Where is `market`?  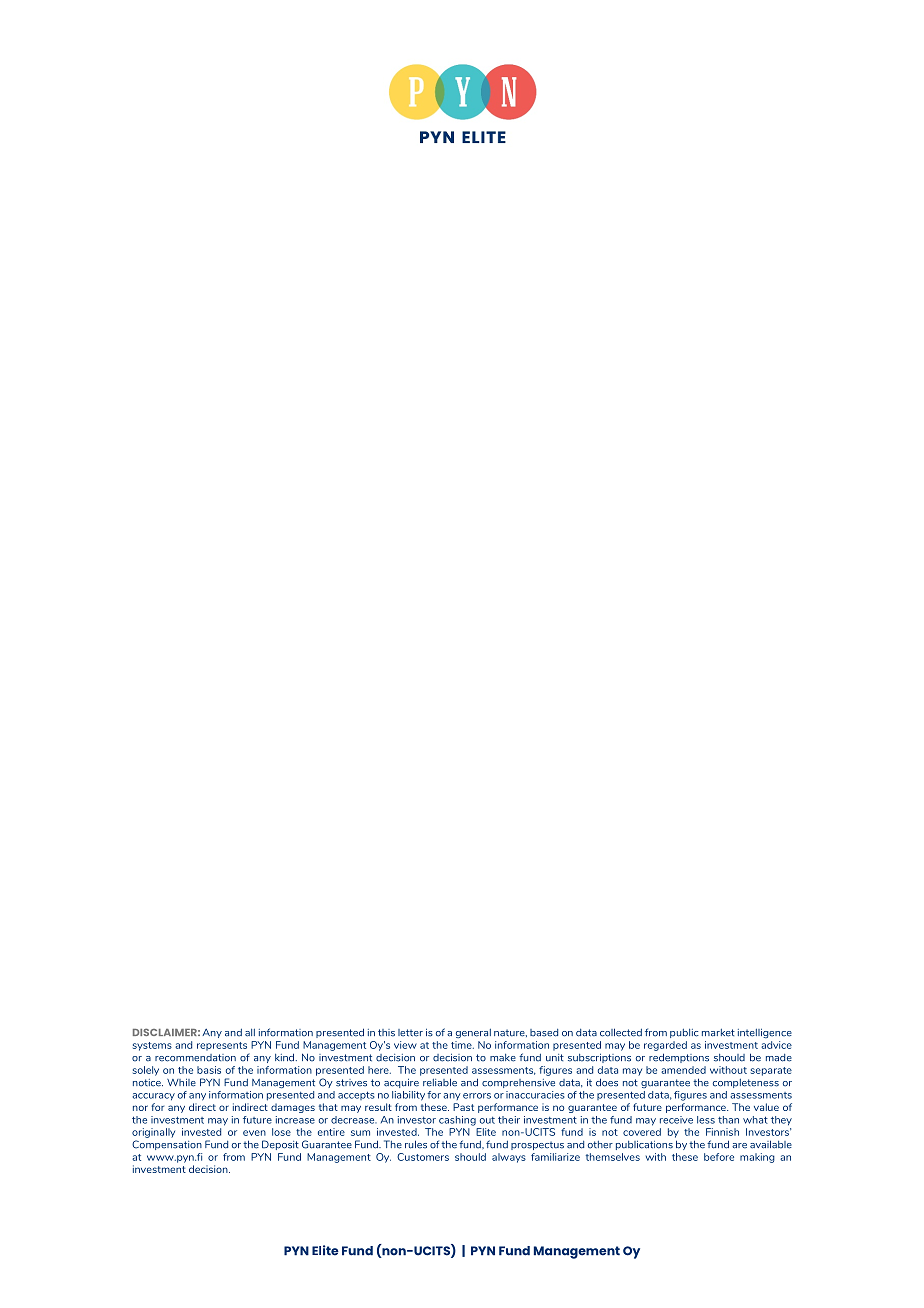
market is located at coordinates (718, 1033).
